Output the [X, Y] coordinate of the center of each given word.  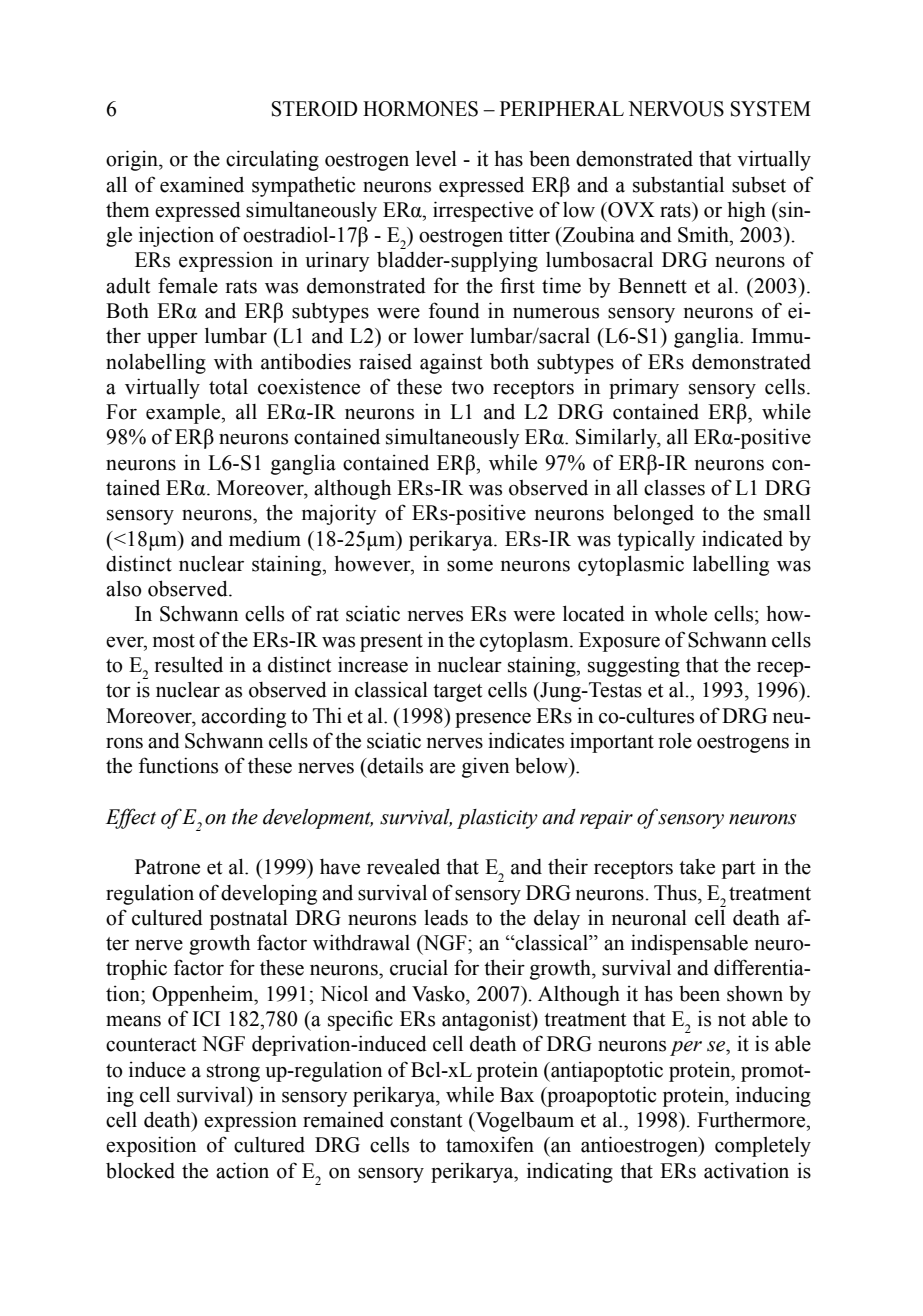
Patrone [167, 867]
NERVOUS [676, 109]
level [436, 158]
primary [644, 388]
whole [680, 613]
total [228, 387]
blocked [140, 1170]
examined [202, 184]
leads [446, 918]
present [391, 643]
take [697, 867]
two [467, 388]
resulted [189, 665]
